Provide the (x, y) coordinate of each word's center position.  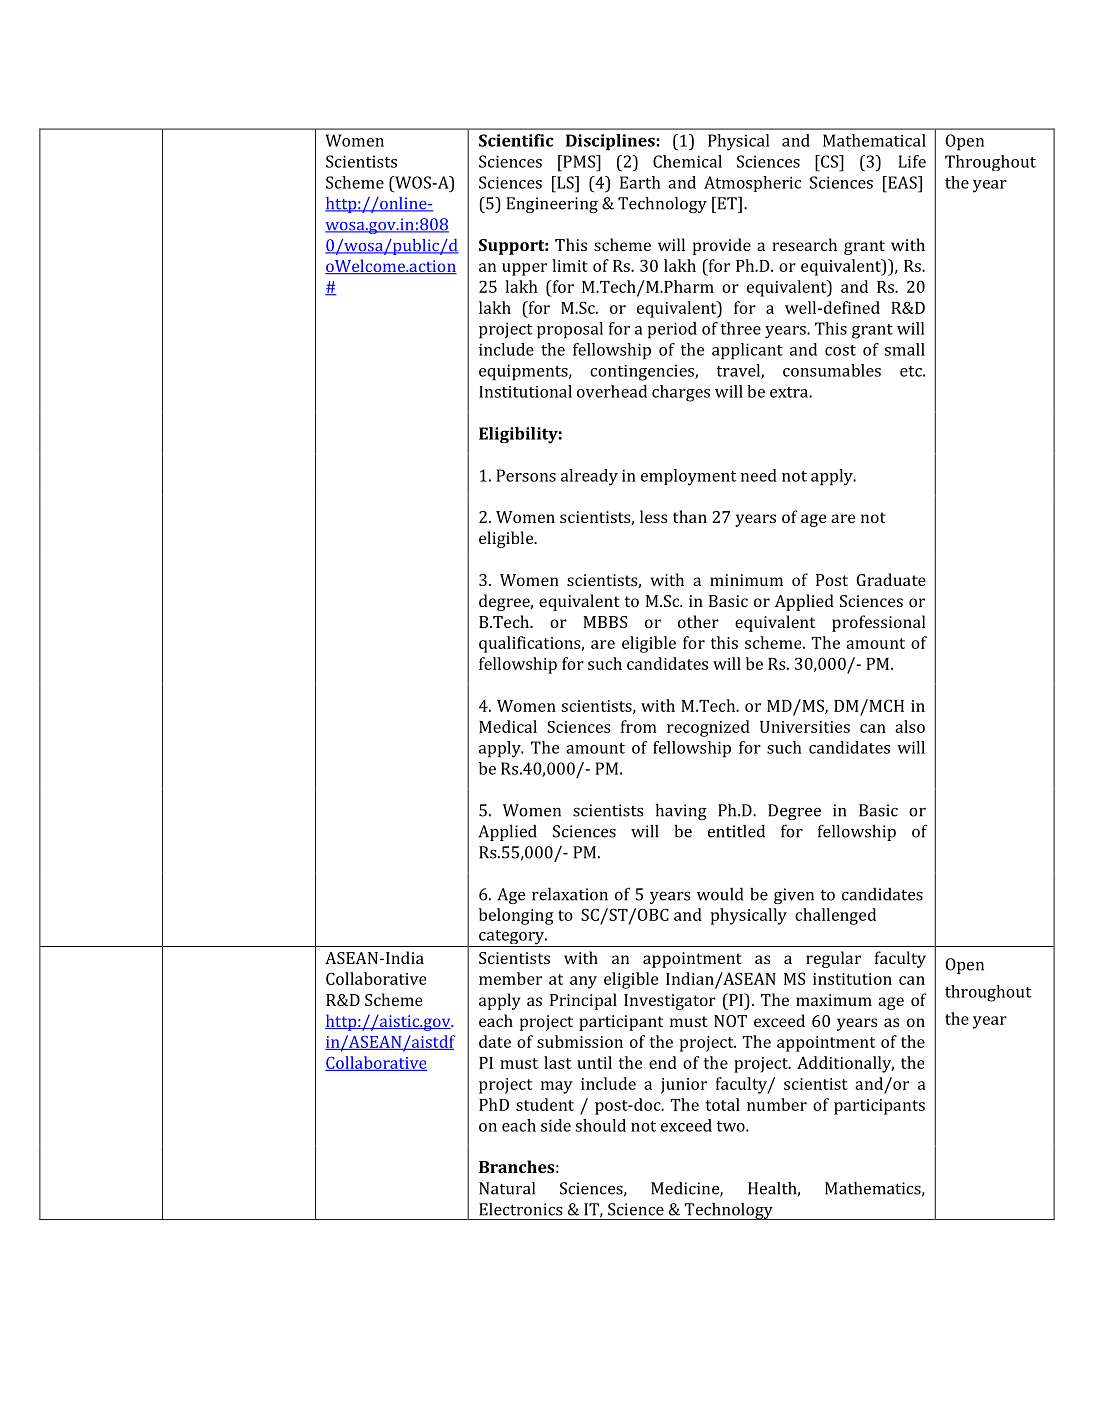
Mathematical (874, 140)
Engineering (552, 205)
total (723, 1104)
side (556, 1125)
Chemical (687, 161)
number (777, 1104)
